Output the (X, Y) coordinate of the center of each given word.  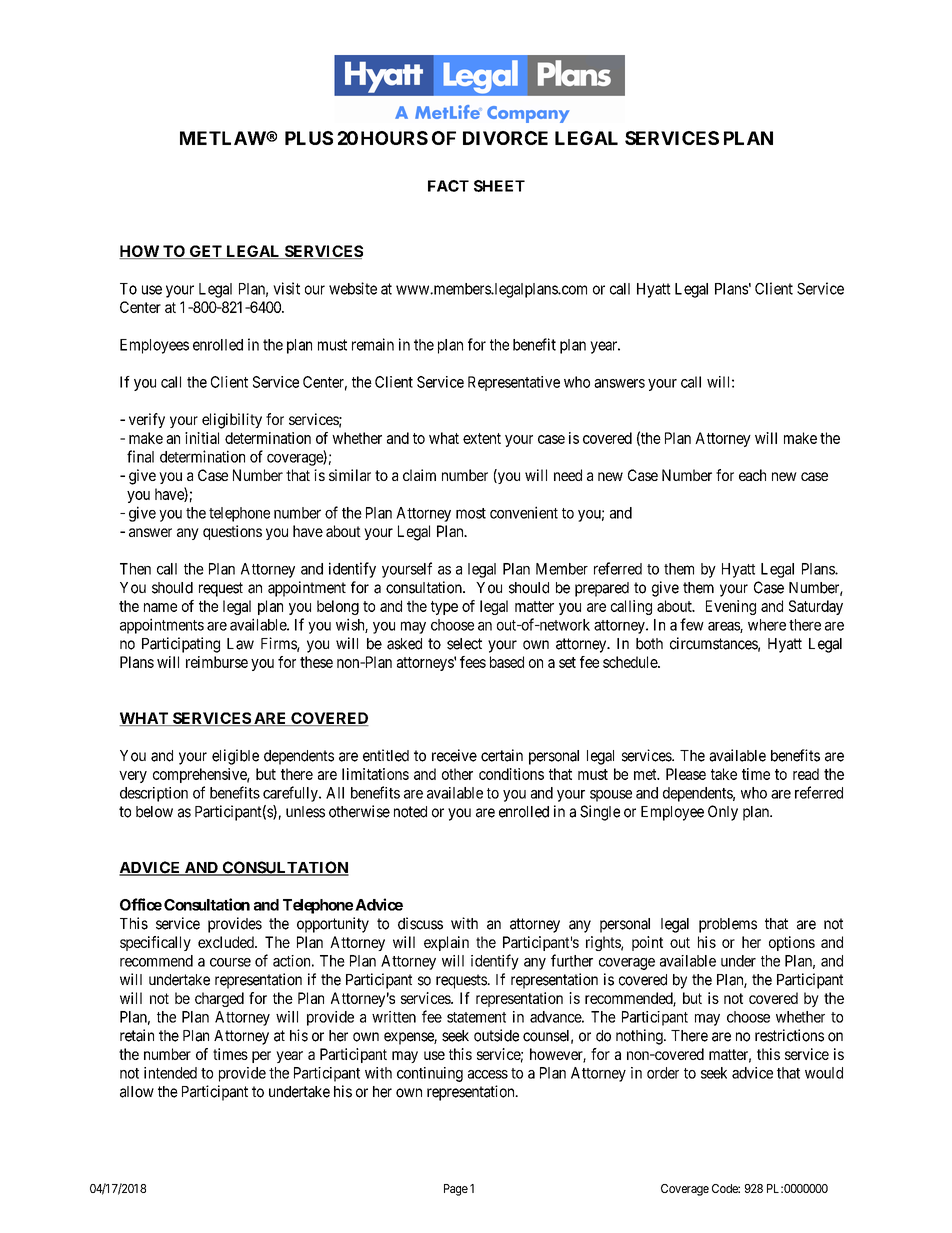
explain (446, 943)
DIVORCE (505, 138)
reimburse (217, 662)
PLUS (309, 138)
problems (728, 925)
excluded (227, 942)
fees (473, 662)
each (752, 475)
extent (482, 438)
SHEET (499, 186)
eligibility (232, 421)
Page (456, 1190)
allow (137, 1092)
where (767, 625)
